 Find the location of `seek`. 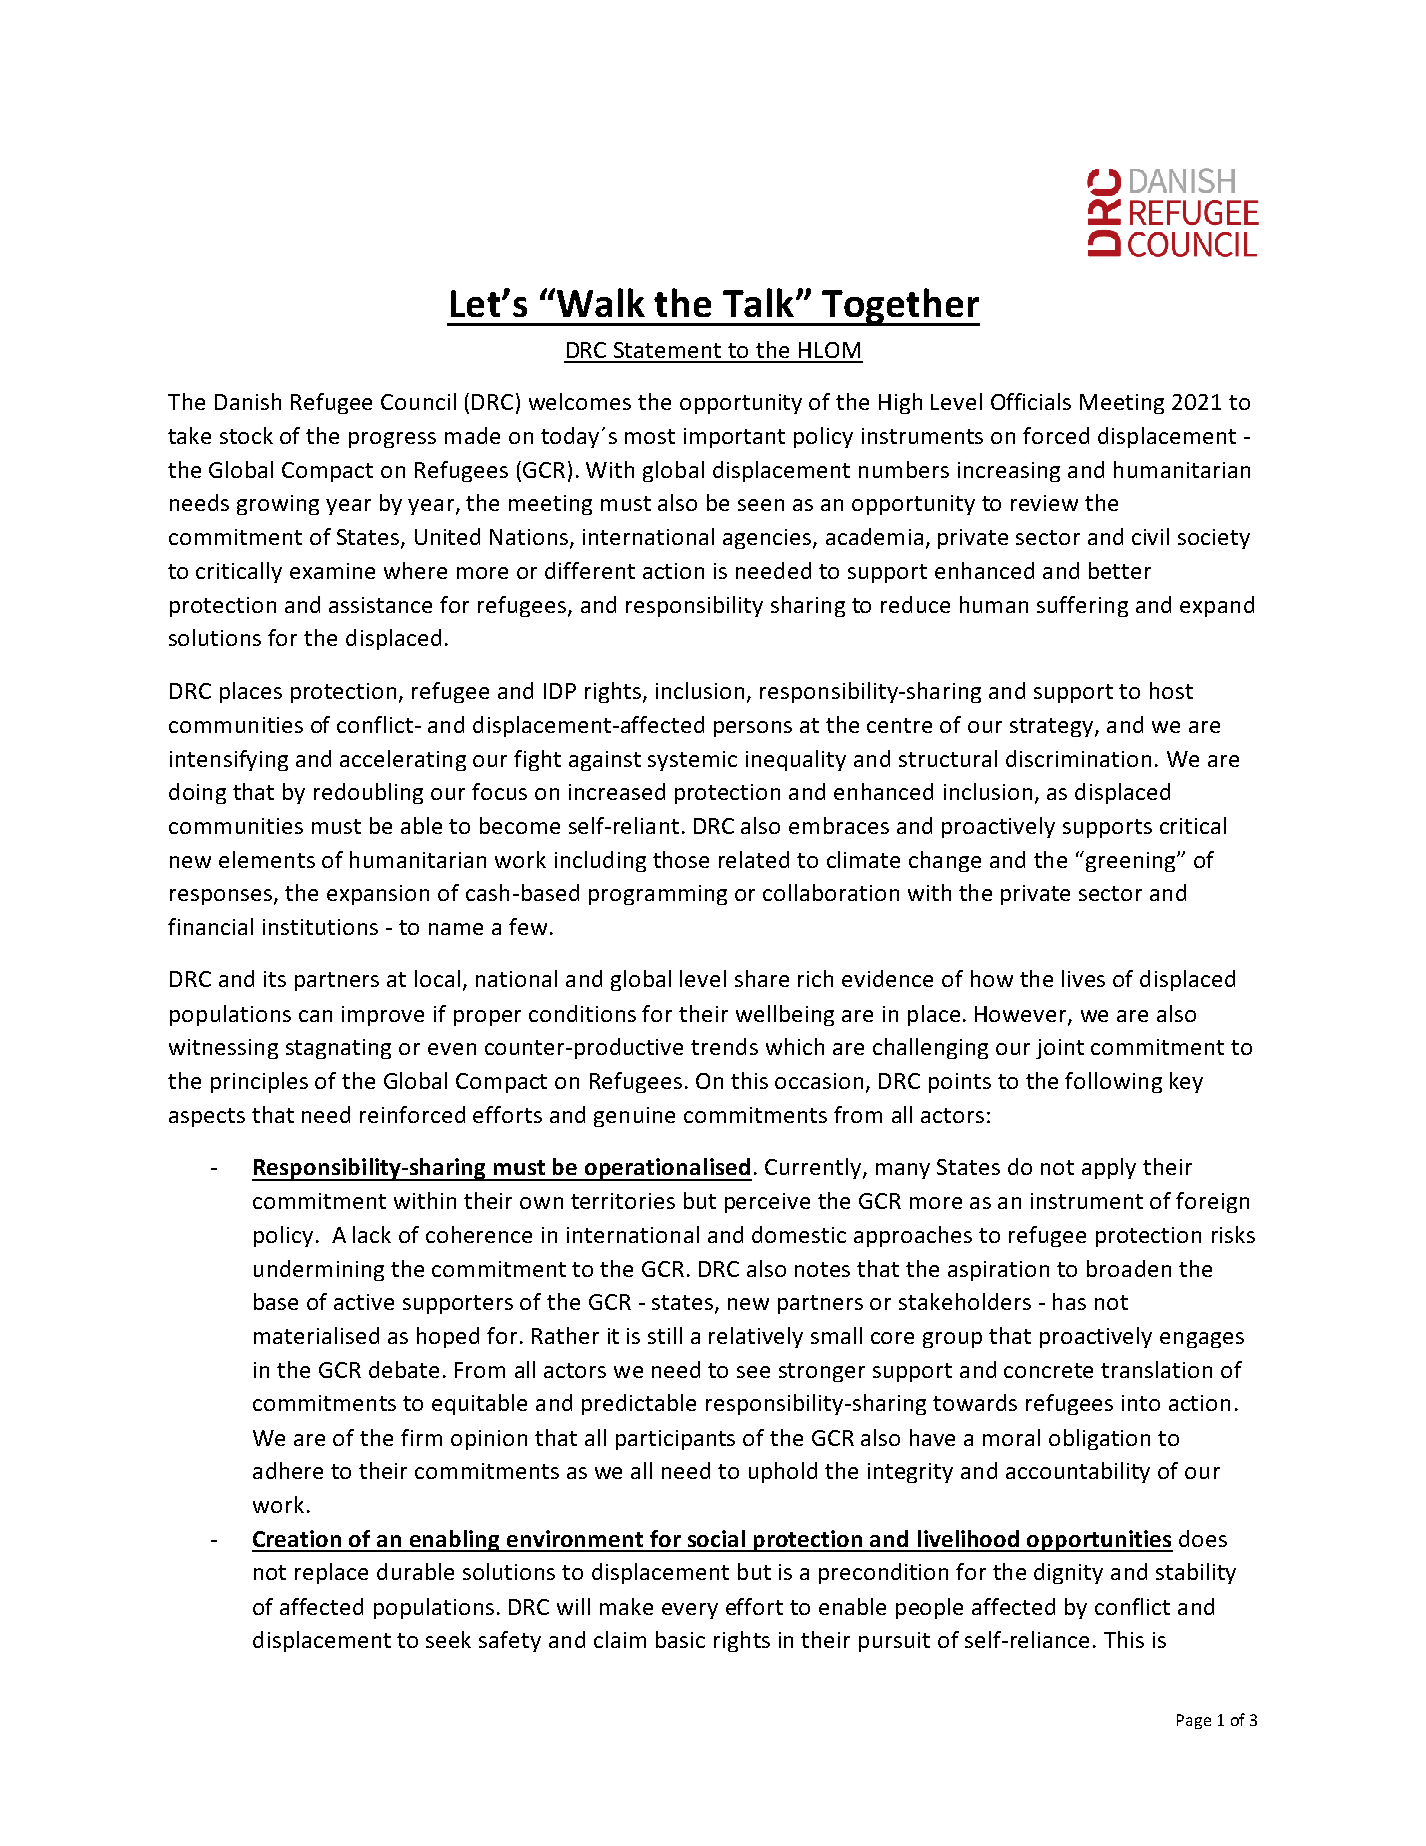

seek is located at coordinates (448, 1639).
